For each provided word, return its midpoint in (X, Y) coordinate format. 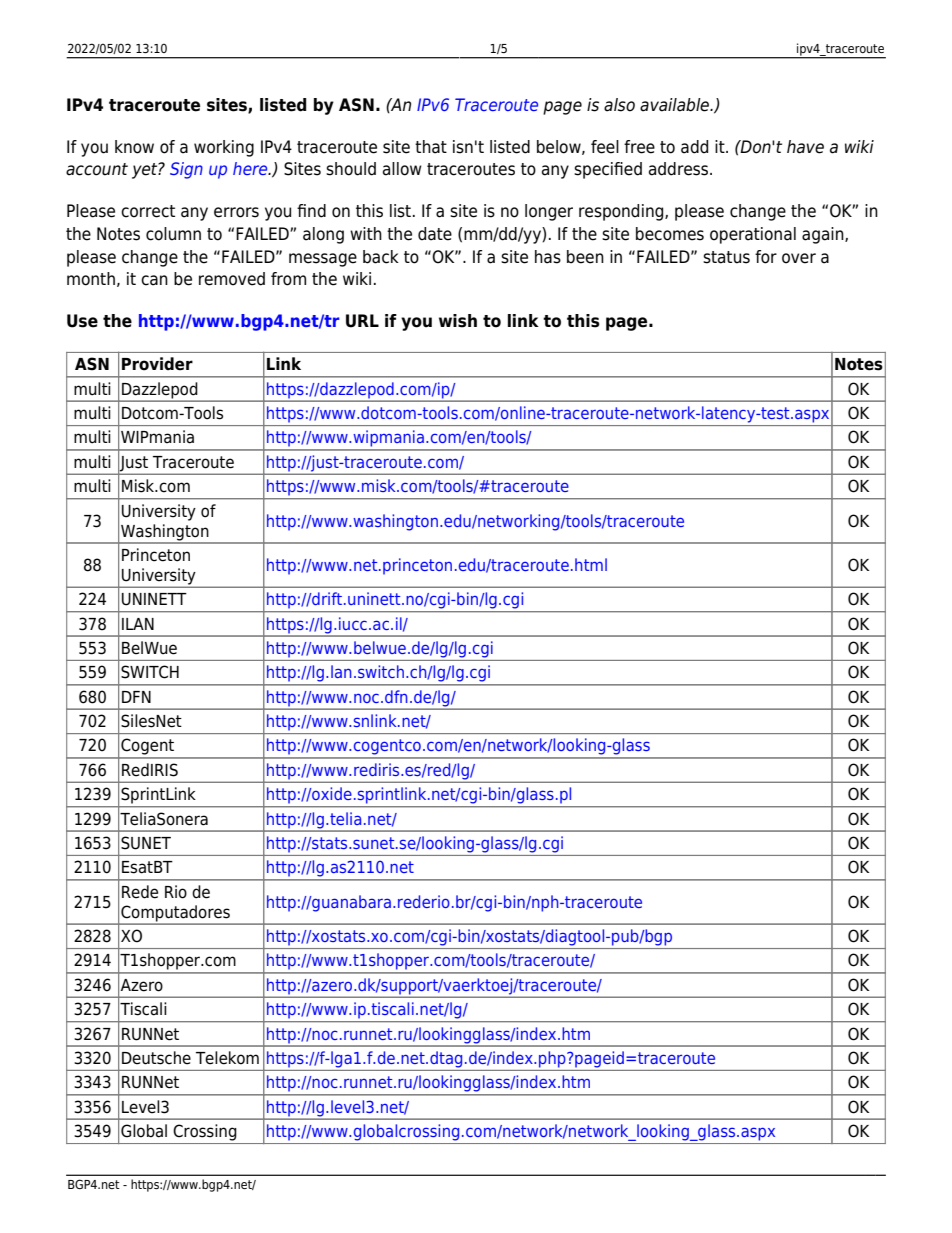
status (726, 257)
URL (362, 321)
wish (458, 321)
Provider (157, 364)
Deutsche (156, 1058)
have (805, 147)
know (134, 147)
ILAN (138, 624)
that (431, 147)
